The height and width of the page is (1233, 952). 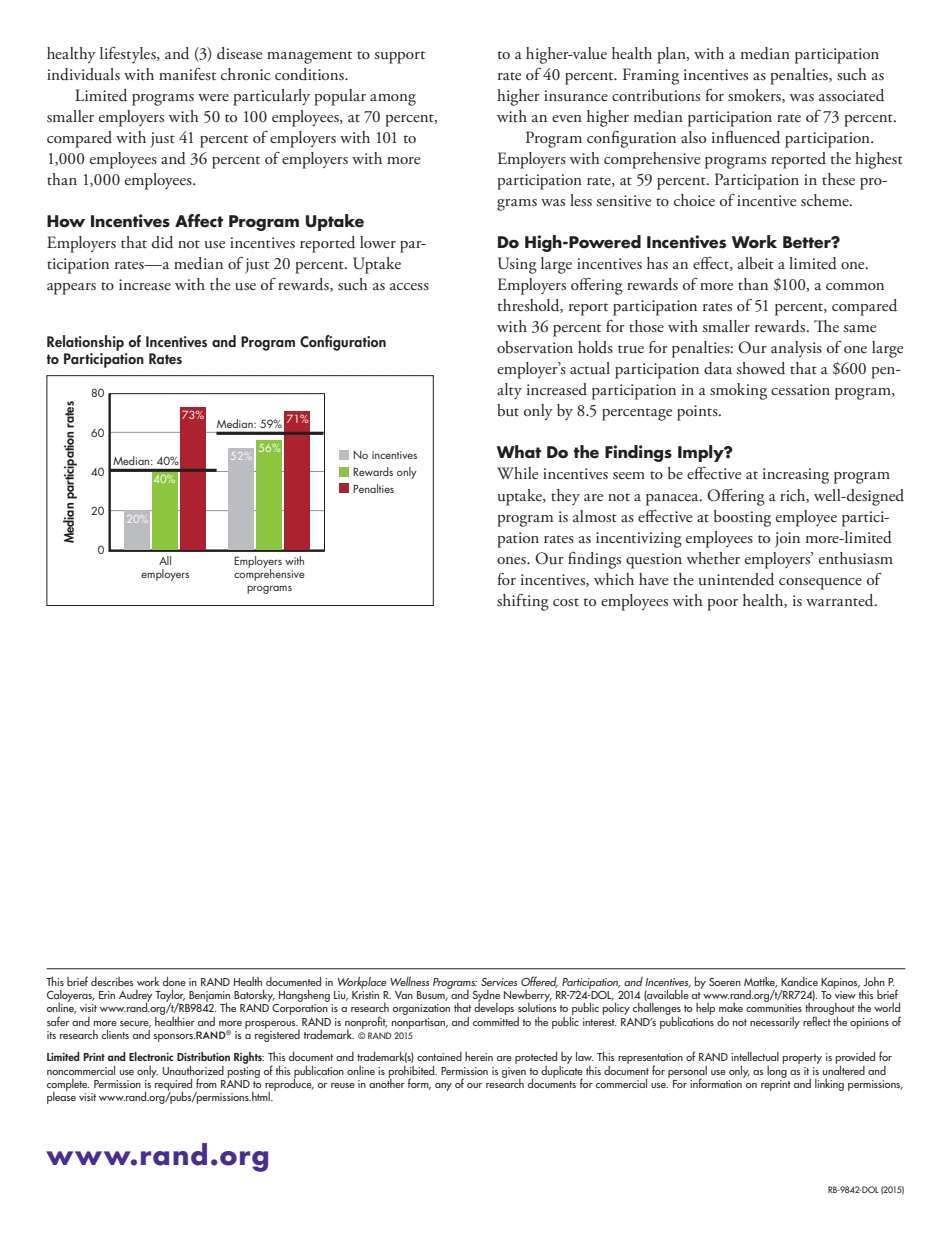 I want to click on smokers, so click(x=755, y=96).
